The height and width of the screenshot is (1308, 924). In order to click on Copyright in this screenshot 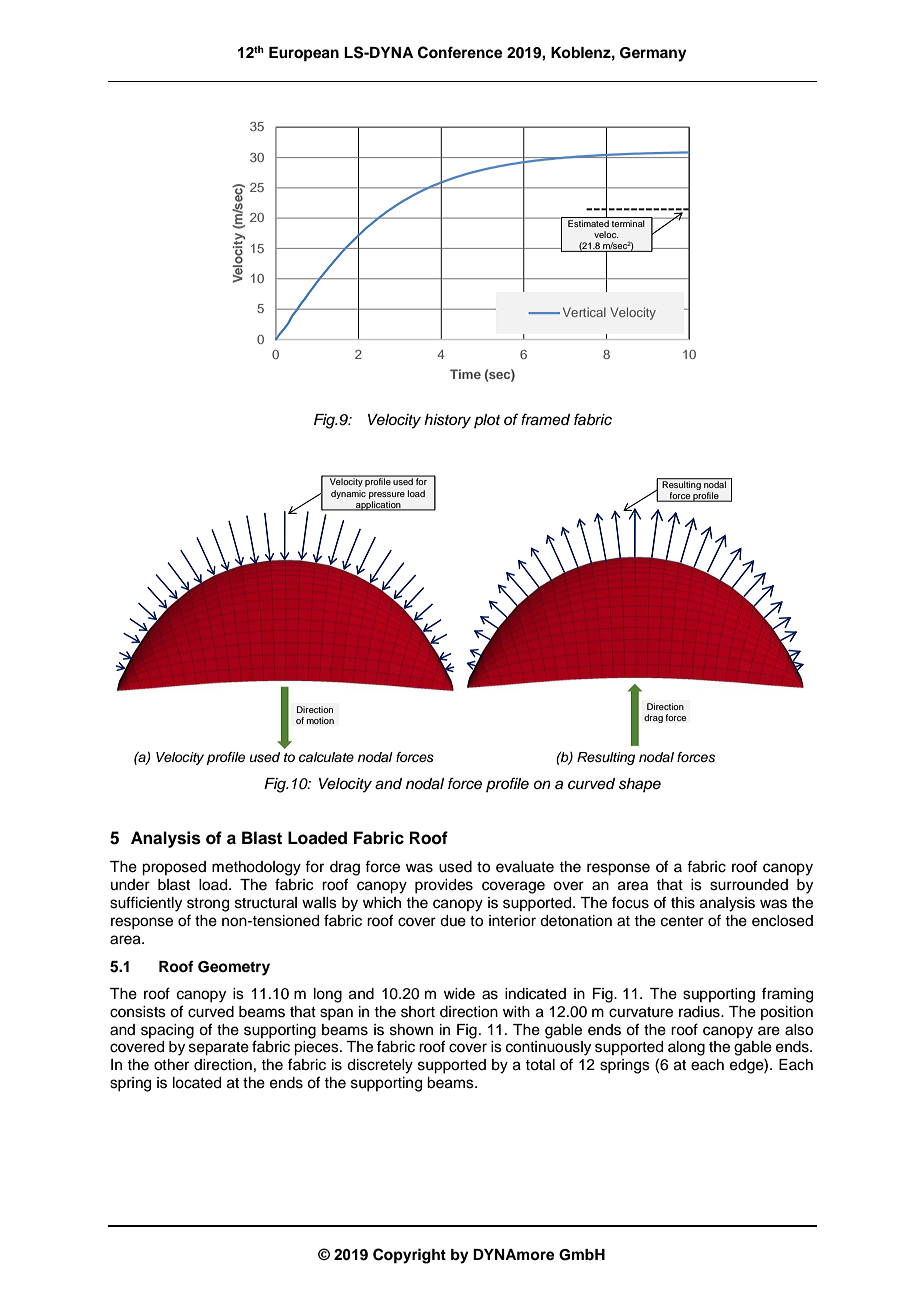, I will do `click(409, 1256)`.
